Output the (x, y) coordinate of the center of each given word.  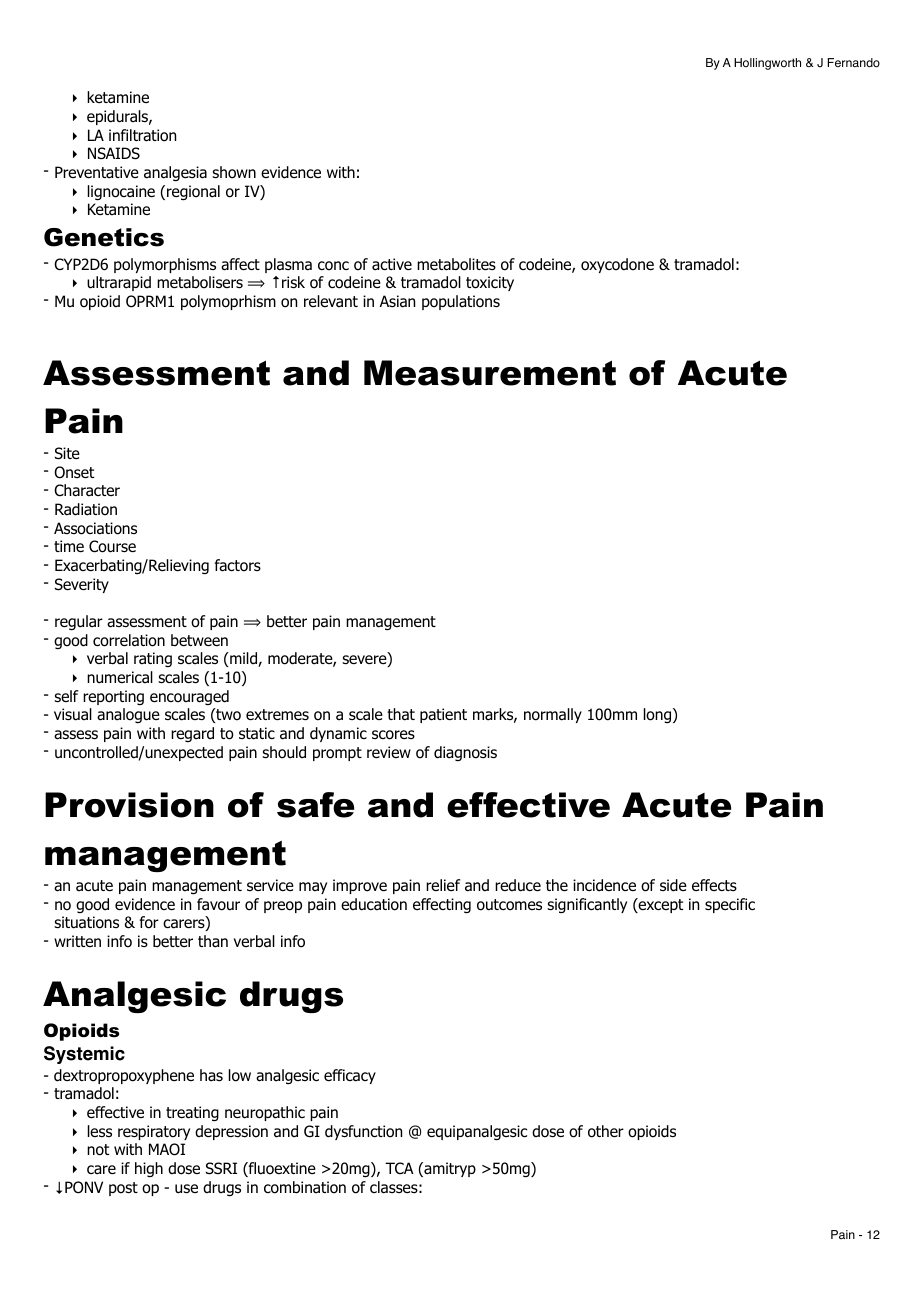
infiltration (142, 135)
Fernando (854, 63)
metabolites (456, 264)
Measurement (490, 373)
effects (714, 885)
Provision (129, 805)
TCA (399, 1168)
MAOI (167, 1149)
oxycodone (617, 265)
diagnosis (465, 753)
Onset (74, 472)
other (606, 1131)
